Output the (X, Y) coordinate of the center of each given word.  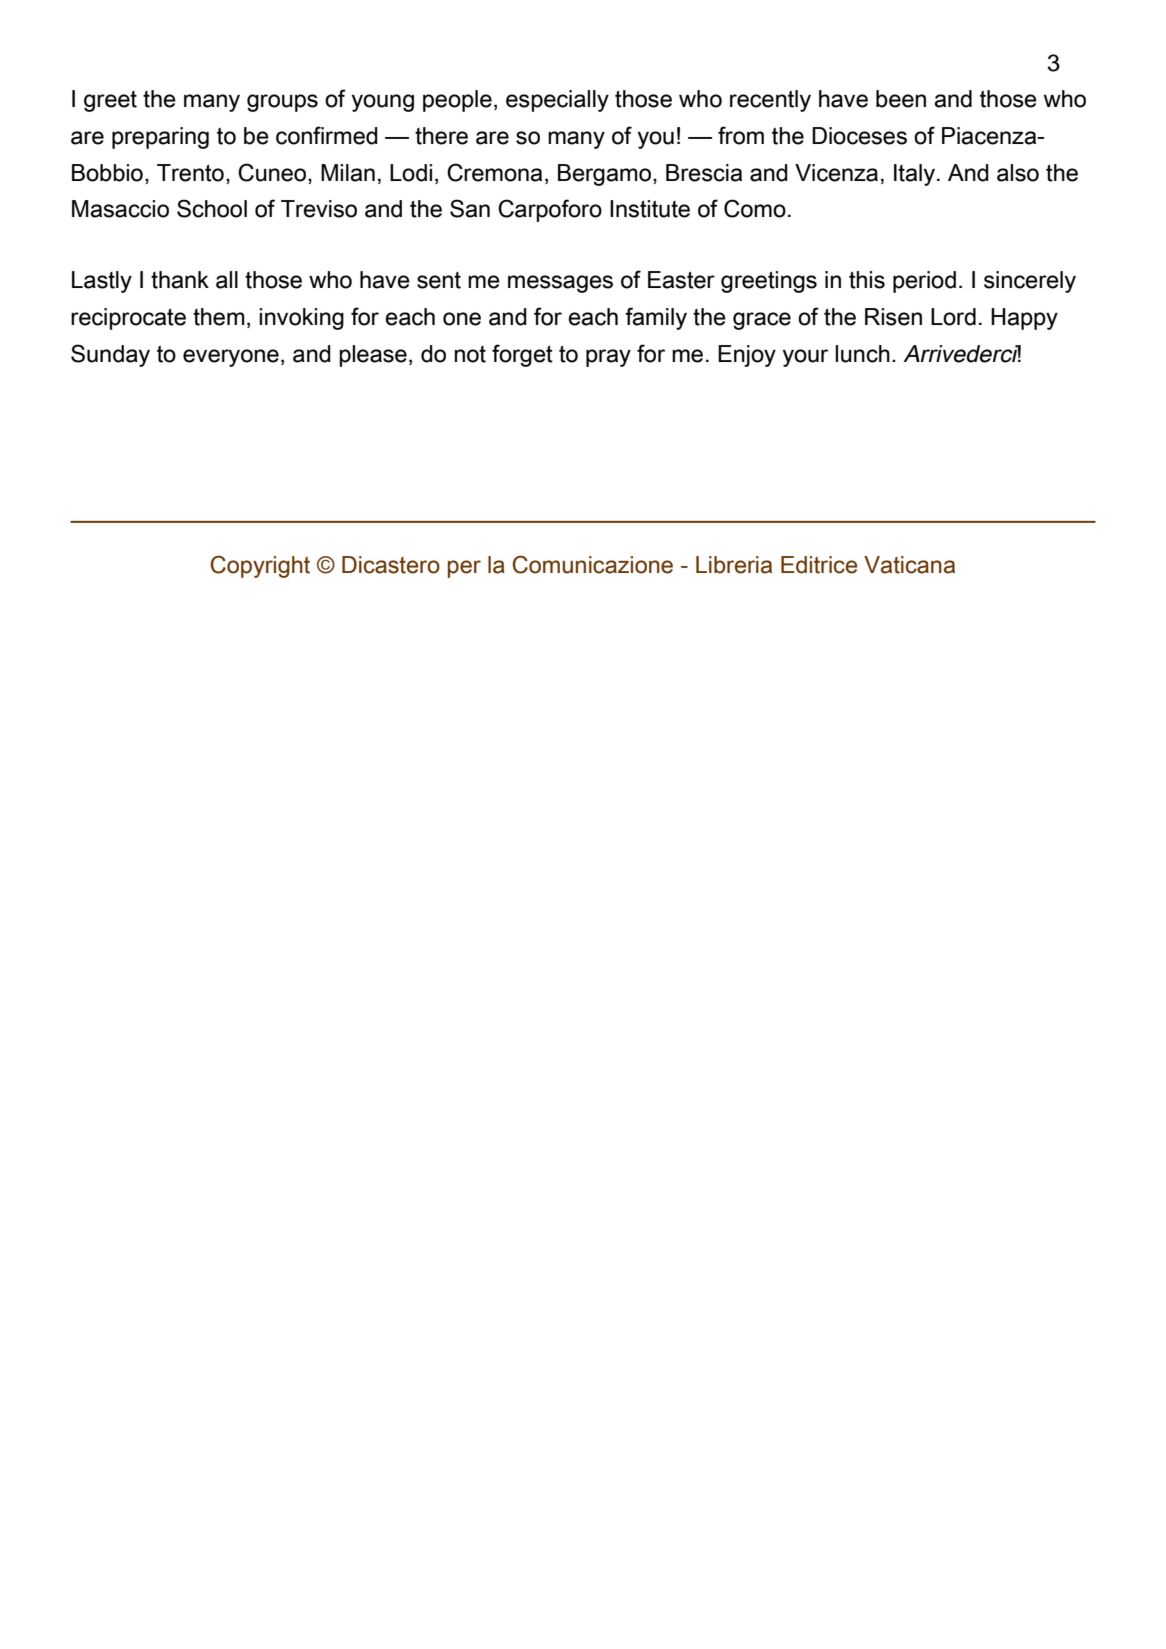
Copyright (260, 566)
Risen (893, 317)
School (212, 208)
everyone (231, 358)
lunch (862, 354)
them (219, 317)
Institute (650, 209)
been (901, 99)
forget (522, 355)
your (805, 358)
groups (282, 103)
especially (557, 101)
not (470, 354)
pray (608, 358)
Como (755, 208)
